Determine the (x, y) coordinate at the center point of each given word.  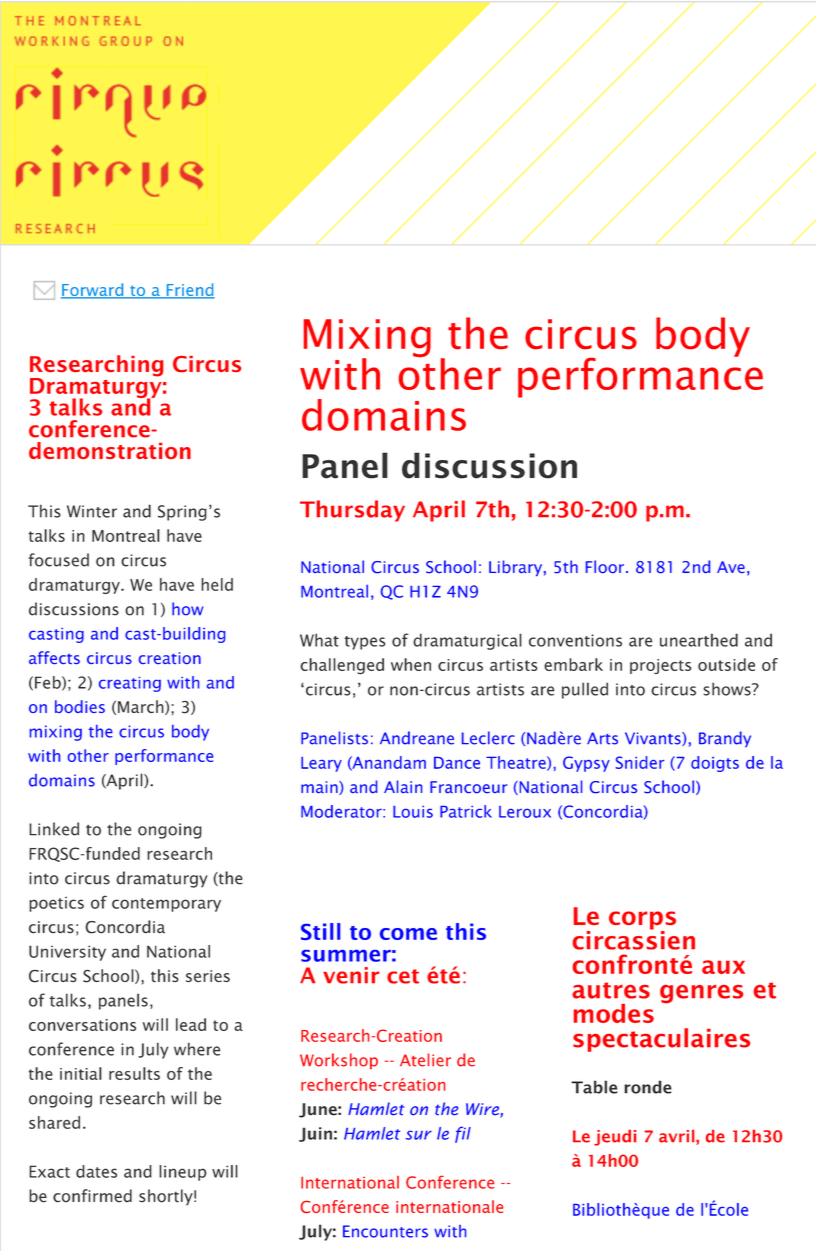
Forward (93, 290)
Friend (189, 290)
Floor (606, 566)
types (364, 643)
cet (403, 976)
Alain (403, 786)
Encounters (385, 1231)
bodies (80, 706)
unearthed (699, 640)
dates (96, 1171)
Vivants (654, 739)
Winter (92, 511)
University (67, 953)
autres (611, 990)
